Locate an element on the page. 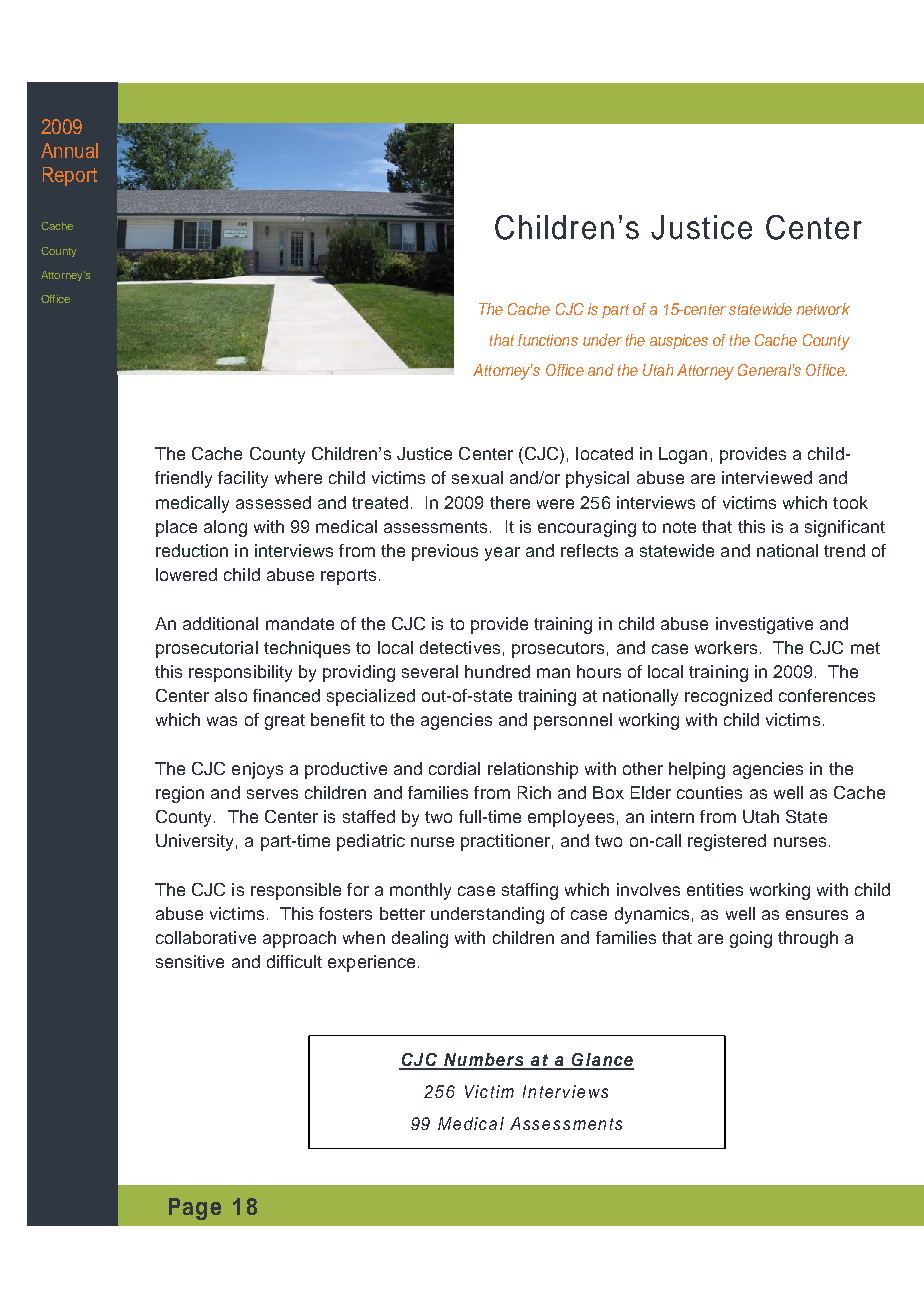 The image size is (924, 1308). Annual is located at coordinates (69, 150).
